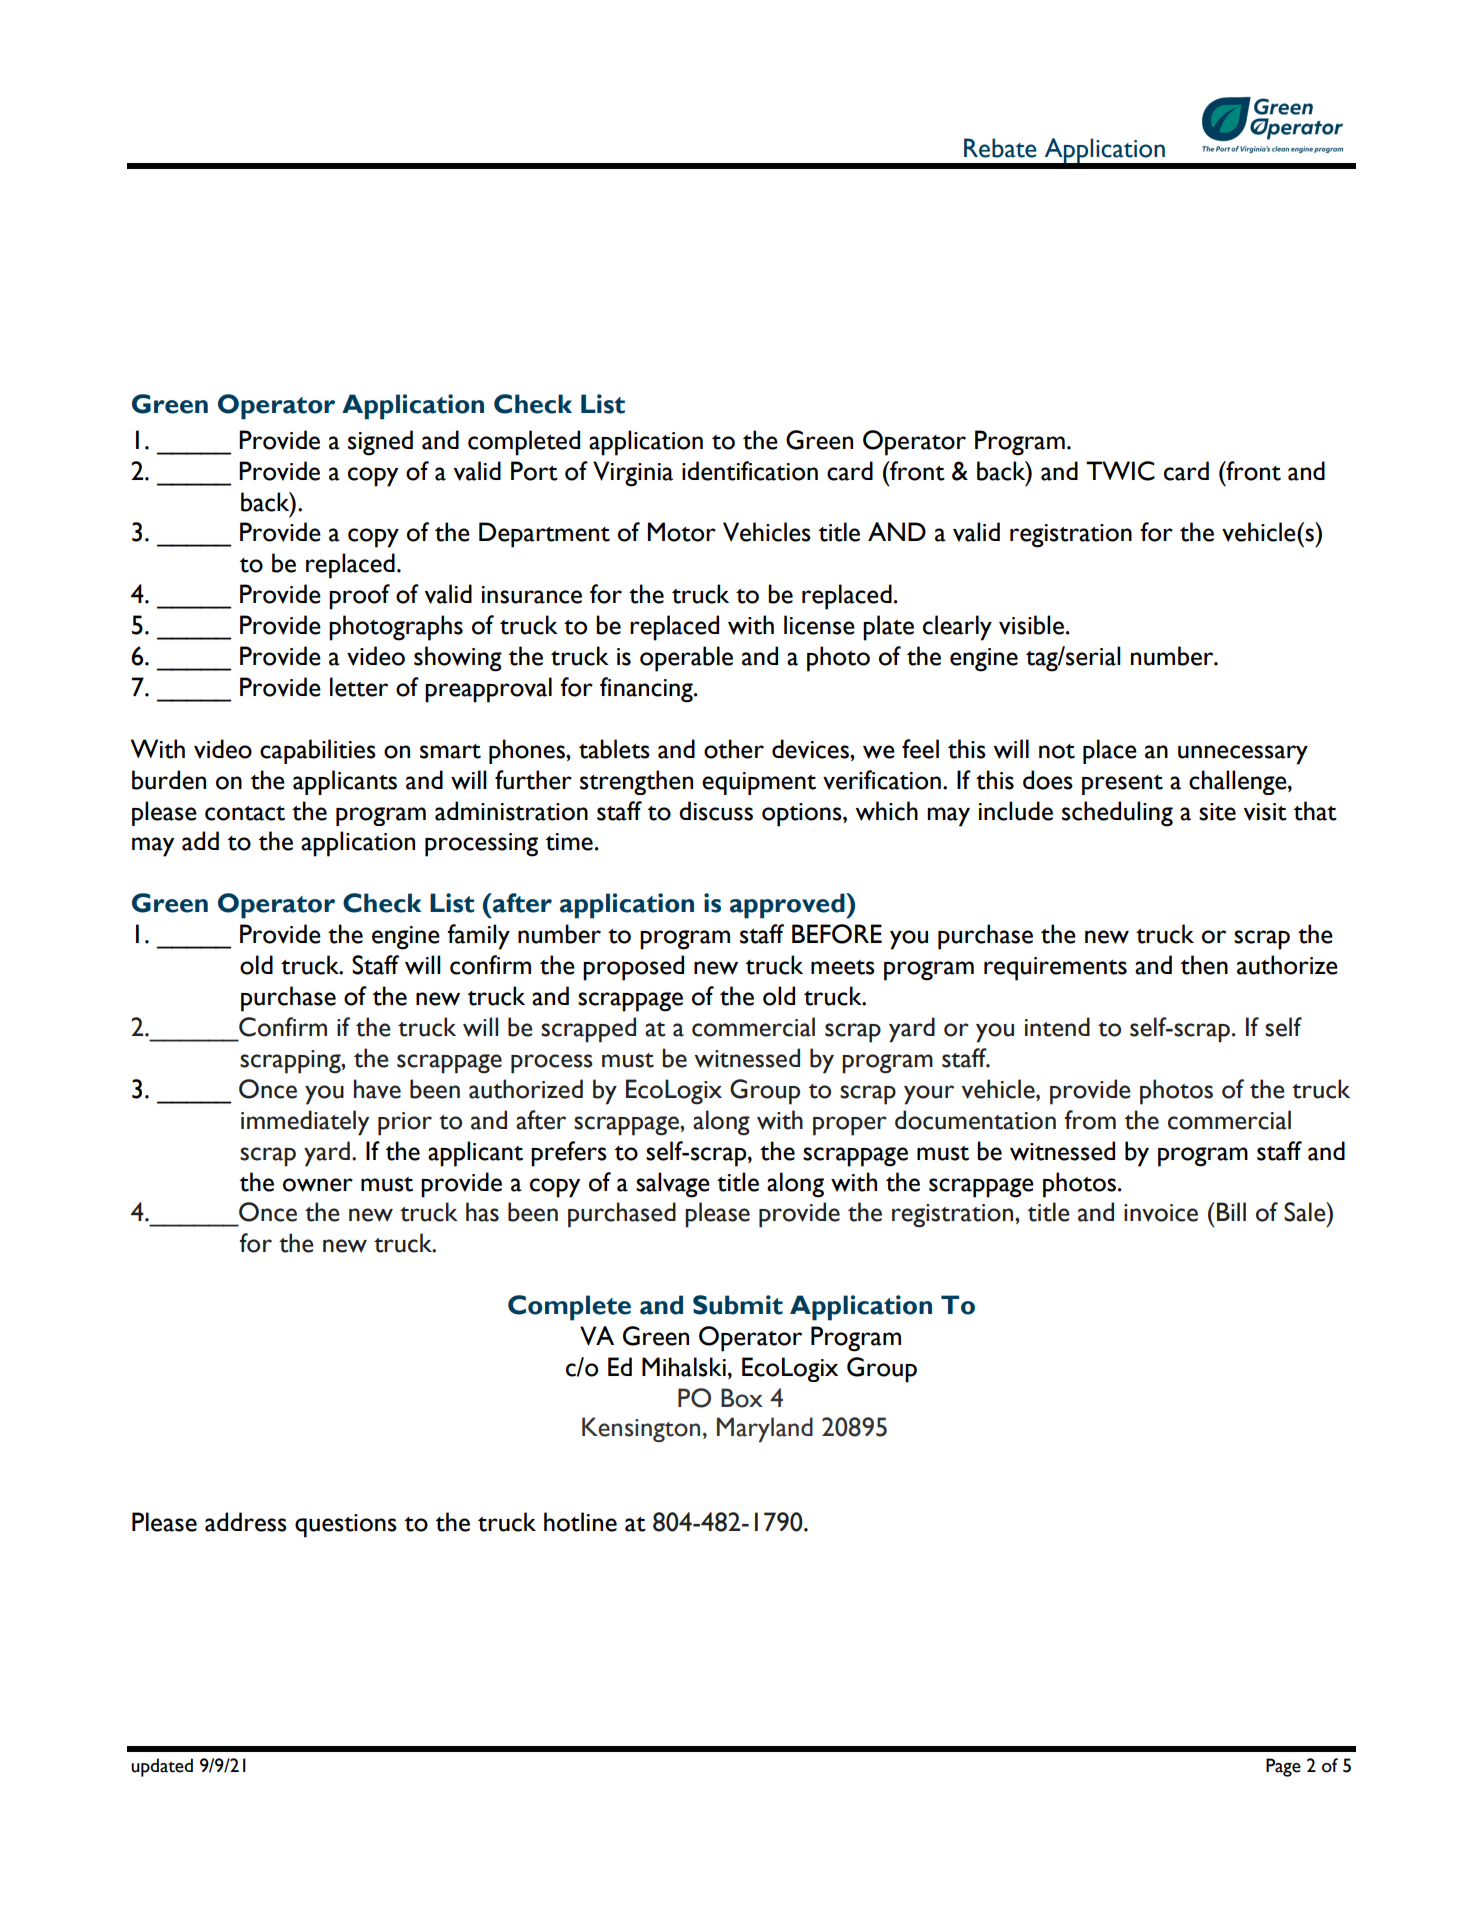 Image resolution: width=1483 pixels, height=1919 pixels. I want to click on Rebate, so click(1000, 148).
